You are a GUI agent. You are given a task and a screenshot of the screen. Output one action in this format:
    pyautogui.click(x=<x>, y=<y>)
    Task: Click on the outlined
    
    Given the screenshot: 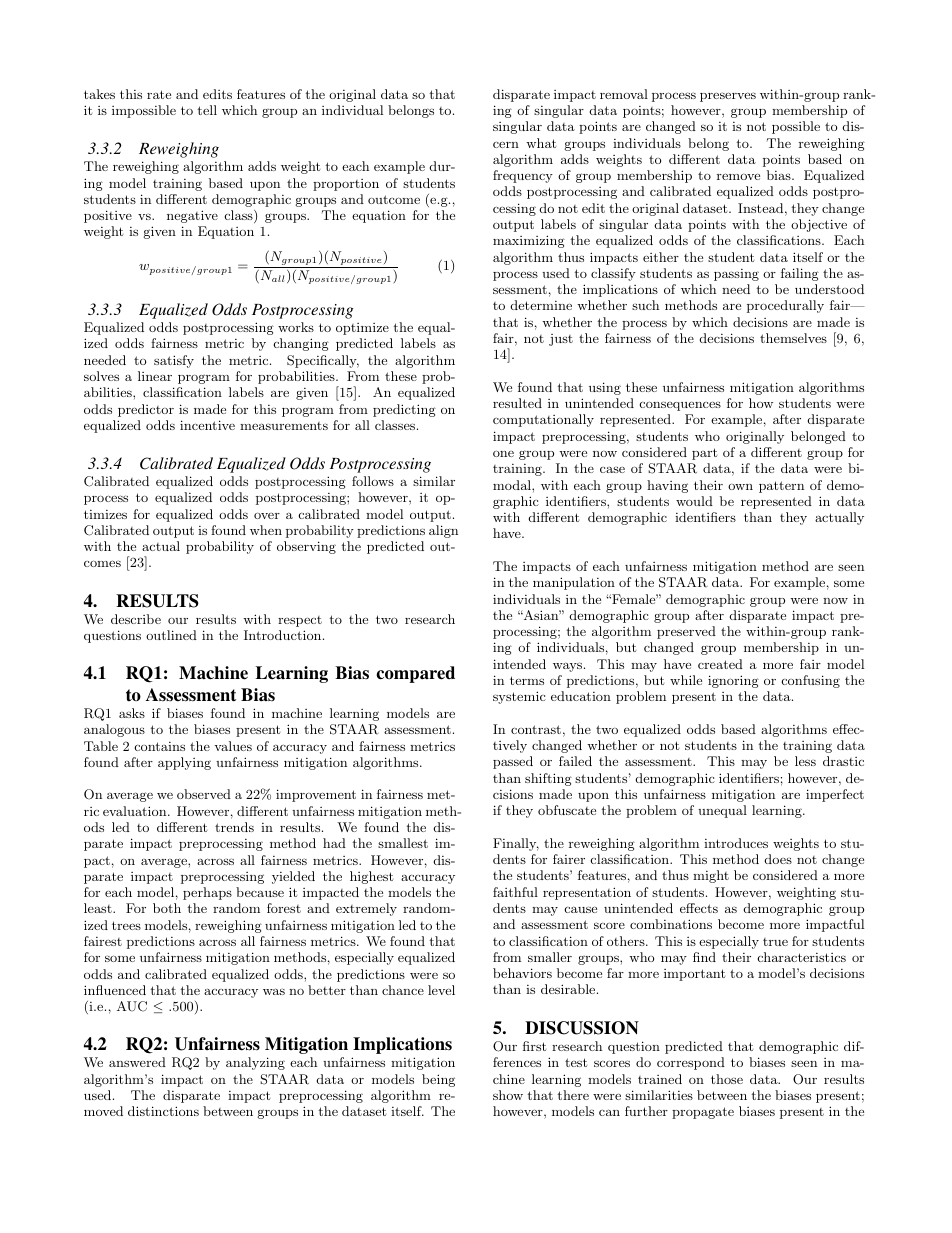 What is the action you would take?
    pyautogui.click(x=171, y=635)
